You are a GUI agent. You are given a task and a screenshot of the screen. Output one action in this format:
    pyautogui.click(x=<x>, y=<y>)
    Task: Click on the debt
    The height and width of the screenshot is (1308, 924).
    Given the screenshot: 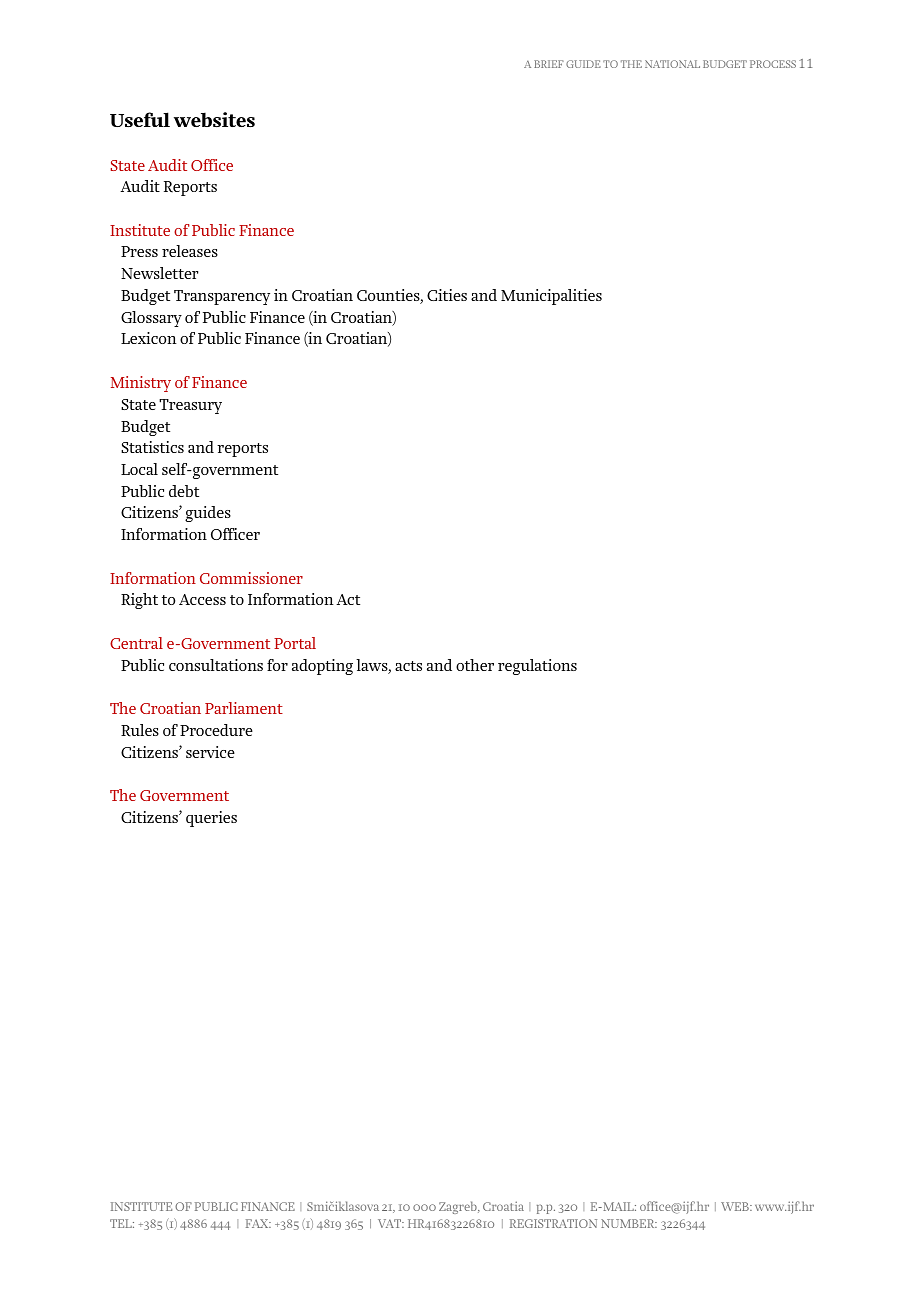 What is the action you would take?
    pyautogui.click(x=184, y=491)
